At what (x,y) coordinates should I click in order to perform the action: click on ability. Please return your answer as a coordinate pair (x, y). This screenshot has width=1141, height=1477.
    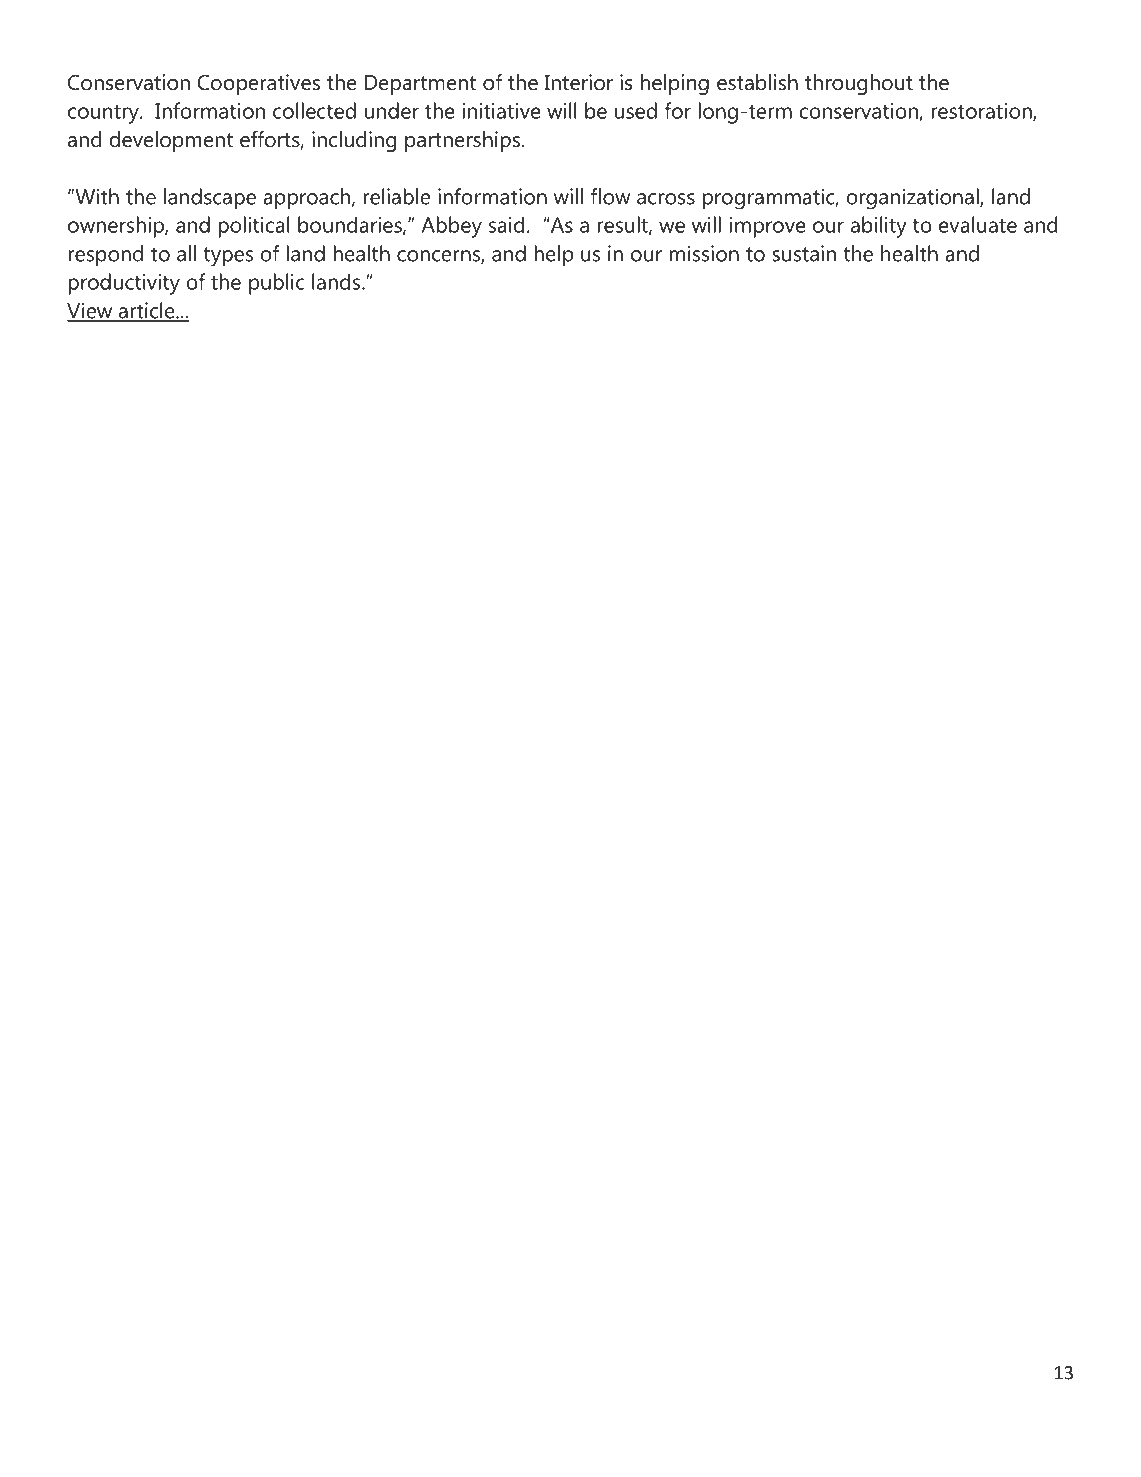
    Looking at the image, I should click on (879, 227).
